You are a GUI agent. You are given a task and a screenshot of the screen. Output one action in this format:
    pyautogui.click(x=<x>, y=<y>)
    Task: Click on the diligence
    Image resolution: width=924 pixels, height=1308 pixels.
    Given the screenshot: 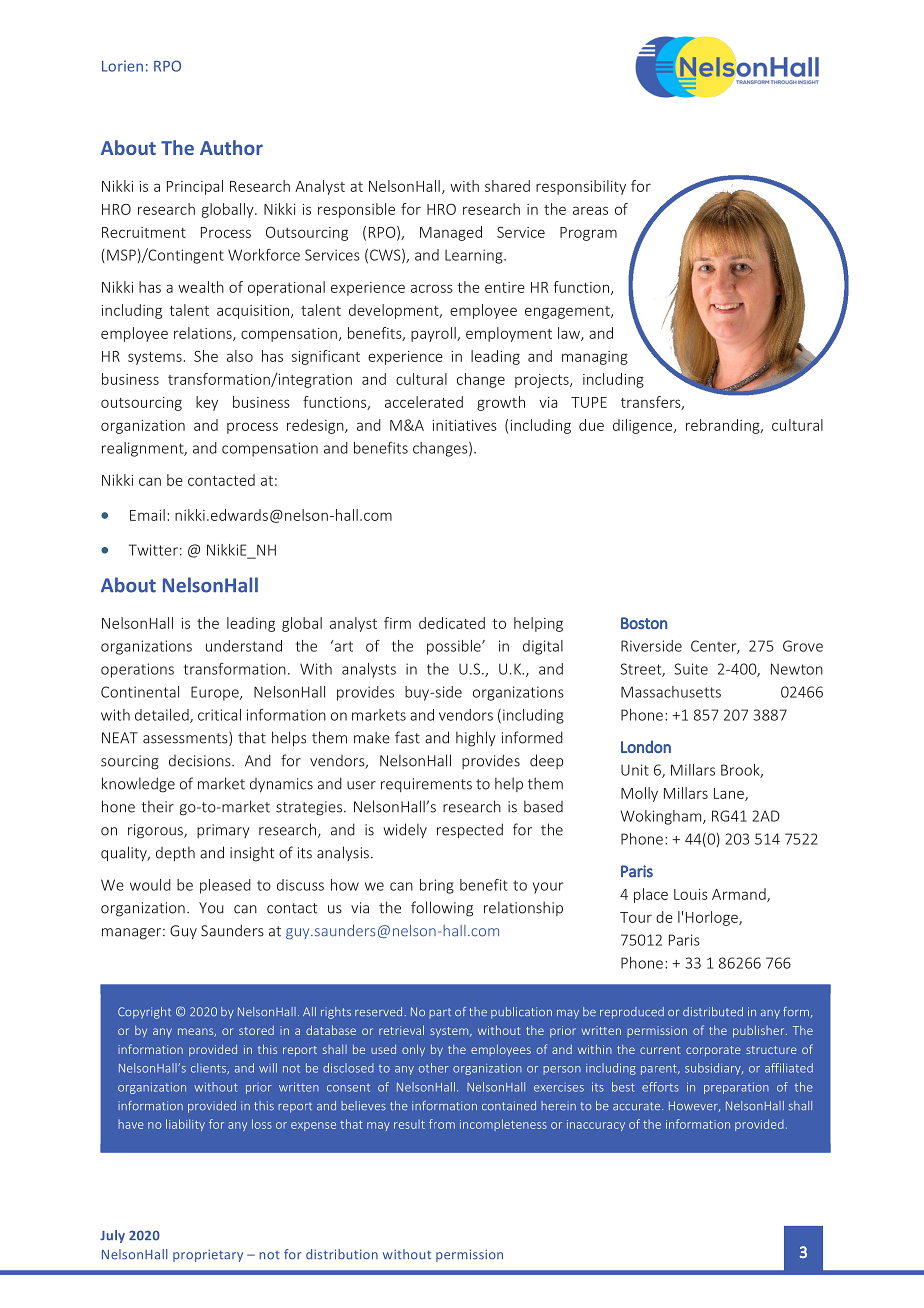 What is the action you would take?
    pyautogui.click(x=644, y=426)
